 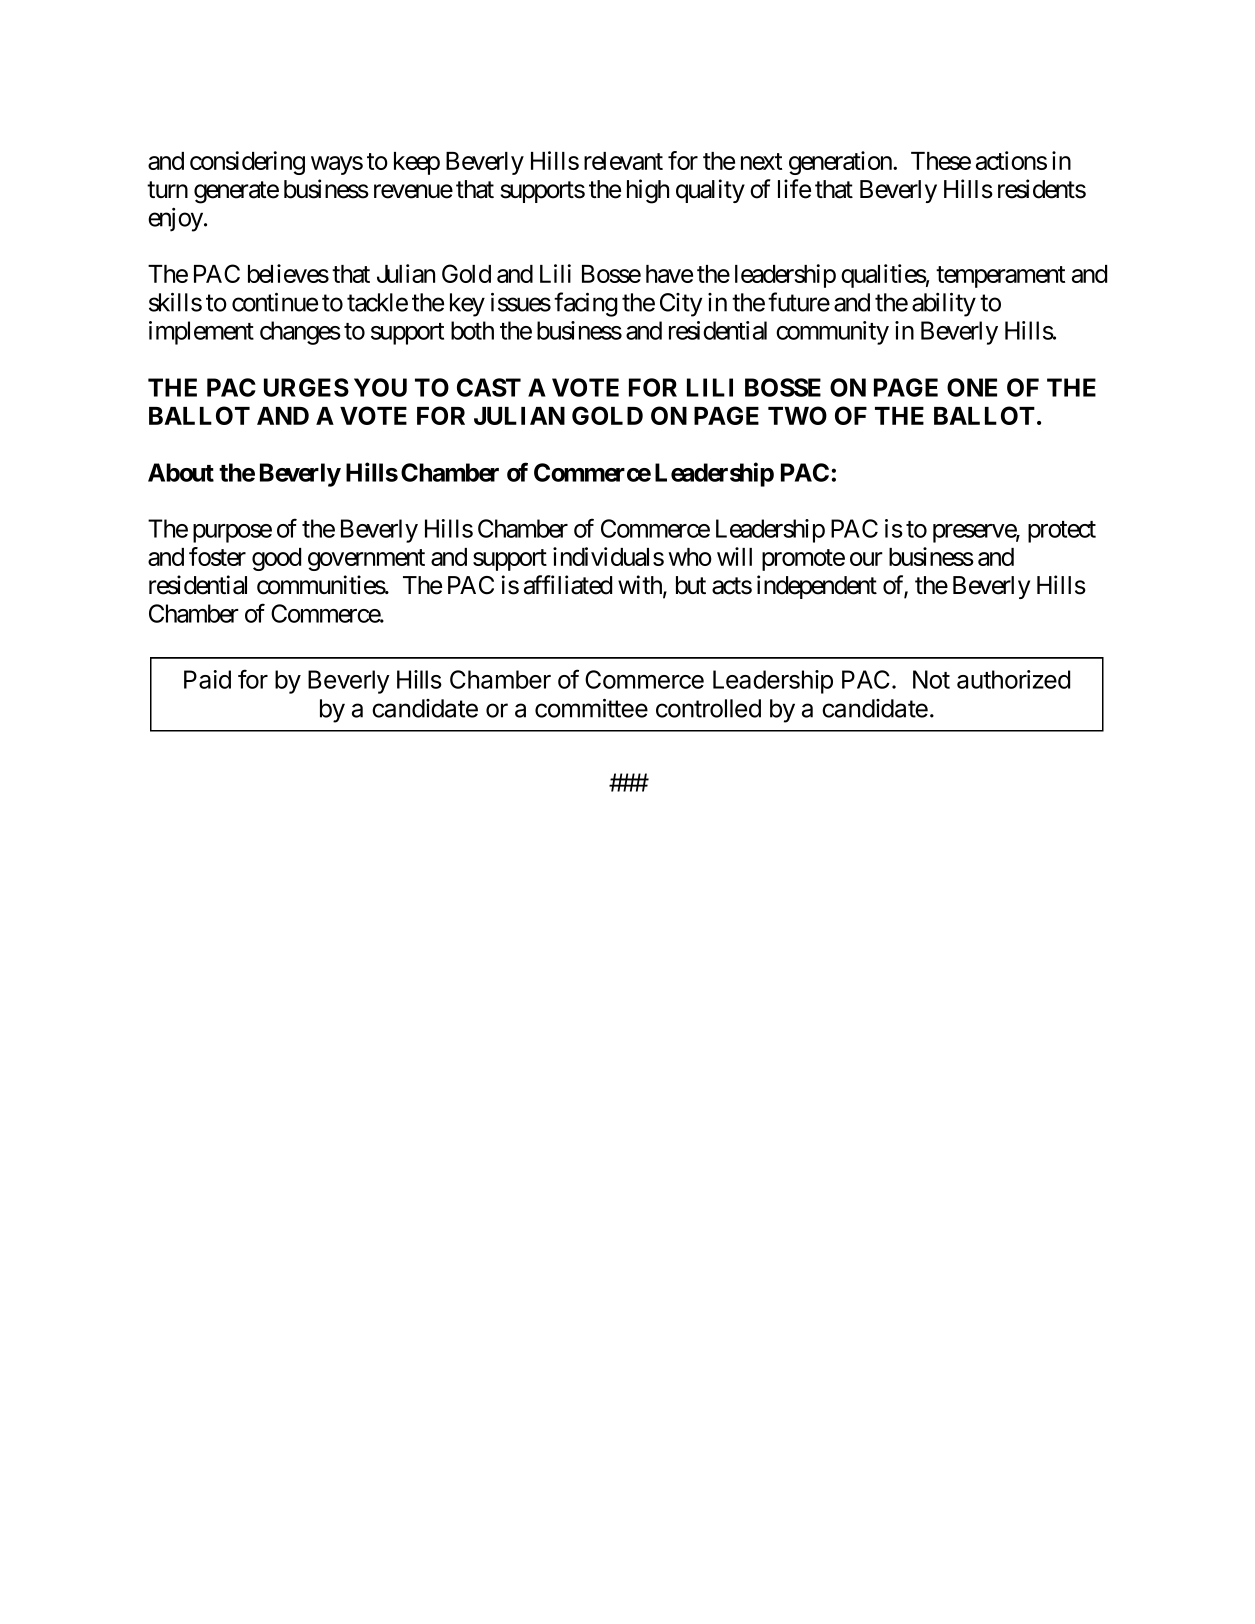 What do you see at coordinates (472, 330) in the image?
I see `both` at bounding box center [472, 330].
